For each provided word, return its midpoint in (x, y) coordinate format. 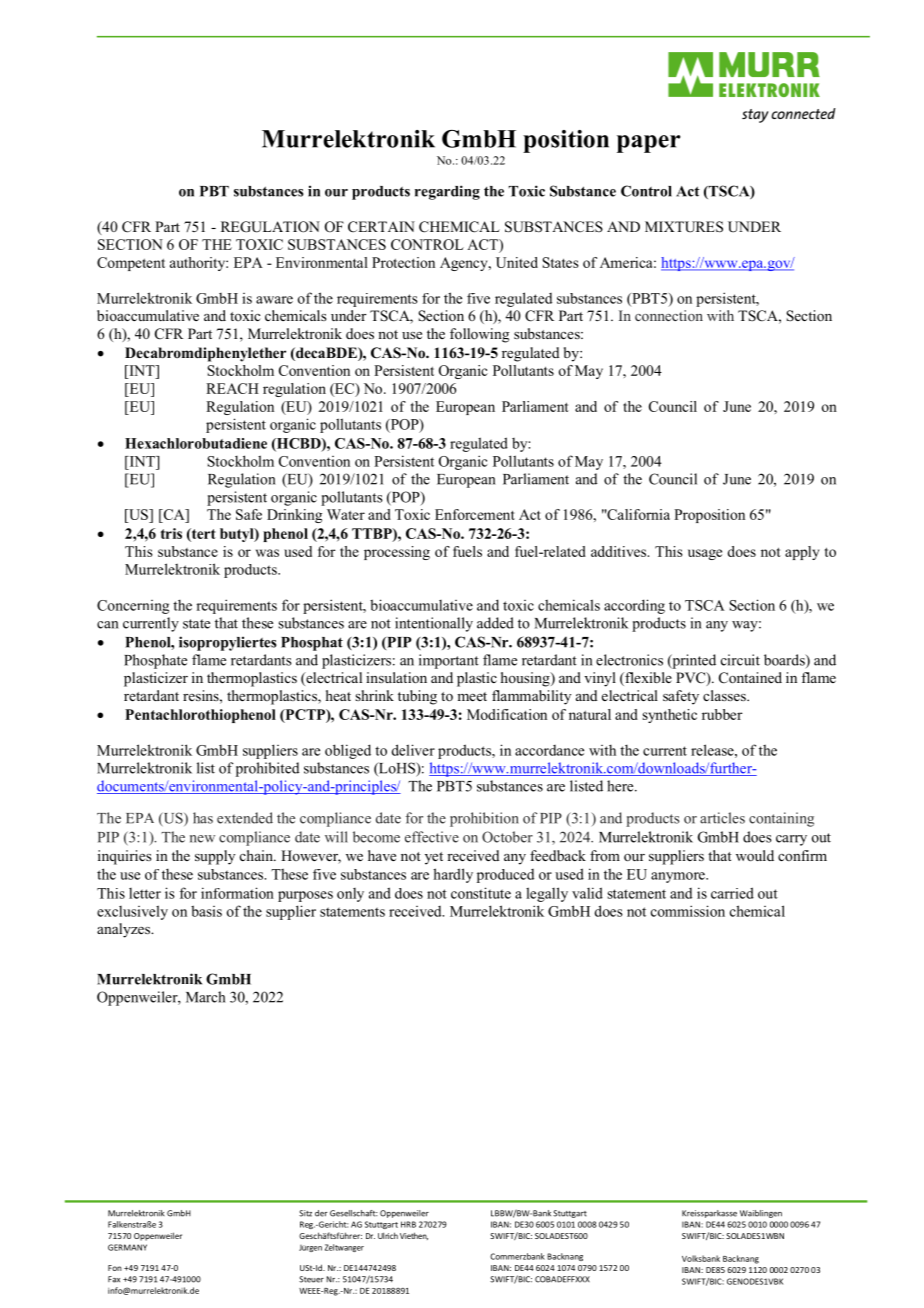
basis (206, 911)
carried (732, 893)
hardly (453, 875)
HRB (408, 1224)
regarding (447, 192)
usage (705, 554)
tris (171, 533)
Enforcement (475, 514)
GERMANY (127, 1247)
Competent (131, 264)
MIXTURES (684, 227)
